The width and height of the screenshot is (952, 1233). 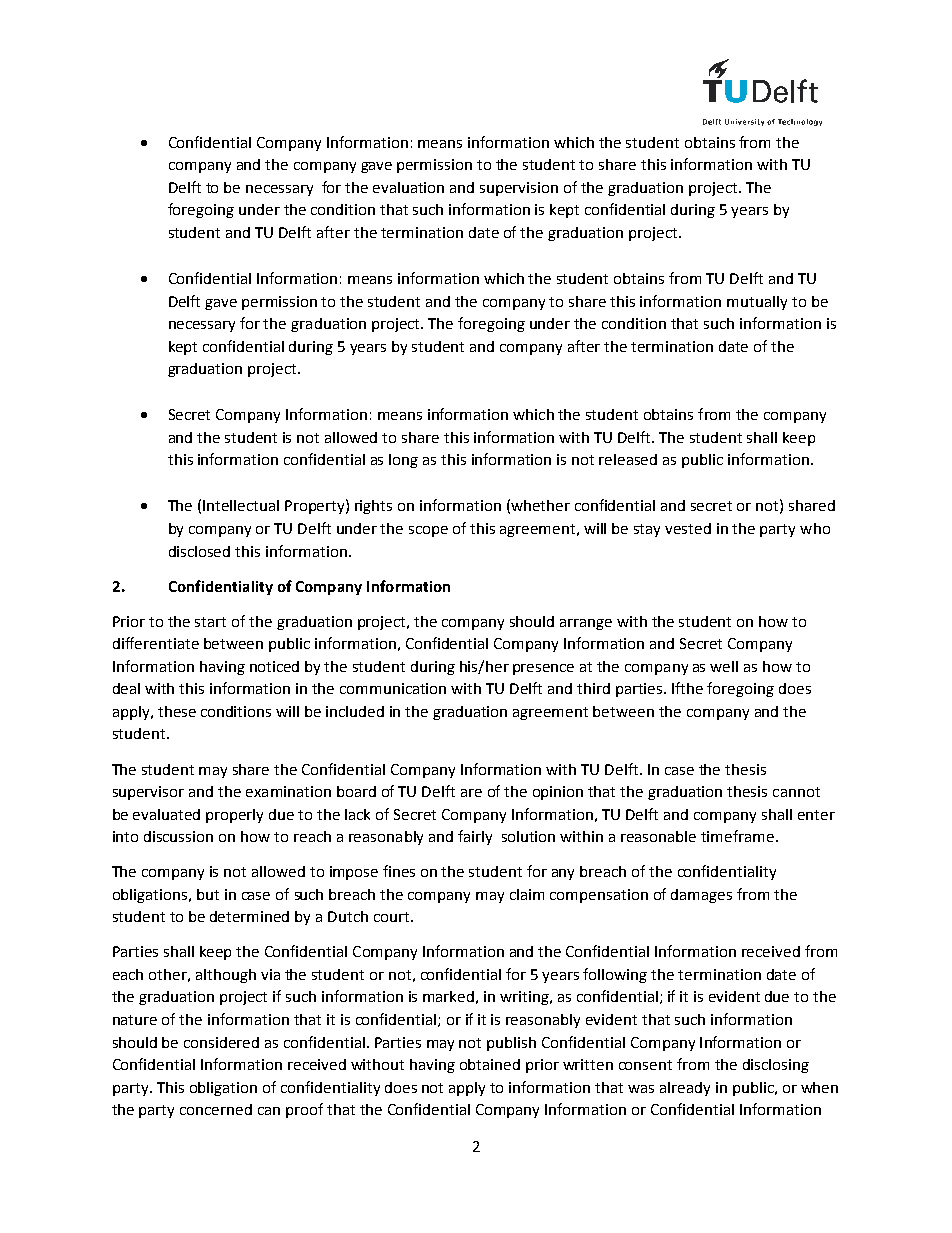 I want to click on evaluation, so click(x=408, y=187).
